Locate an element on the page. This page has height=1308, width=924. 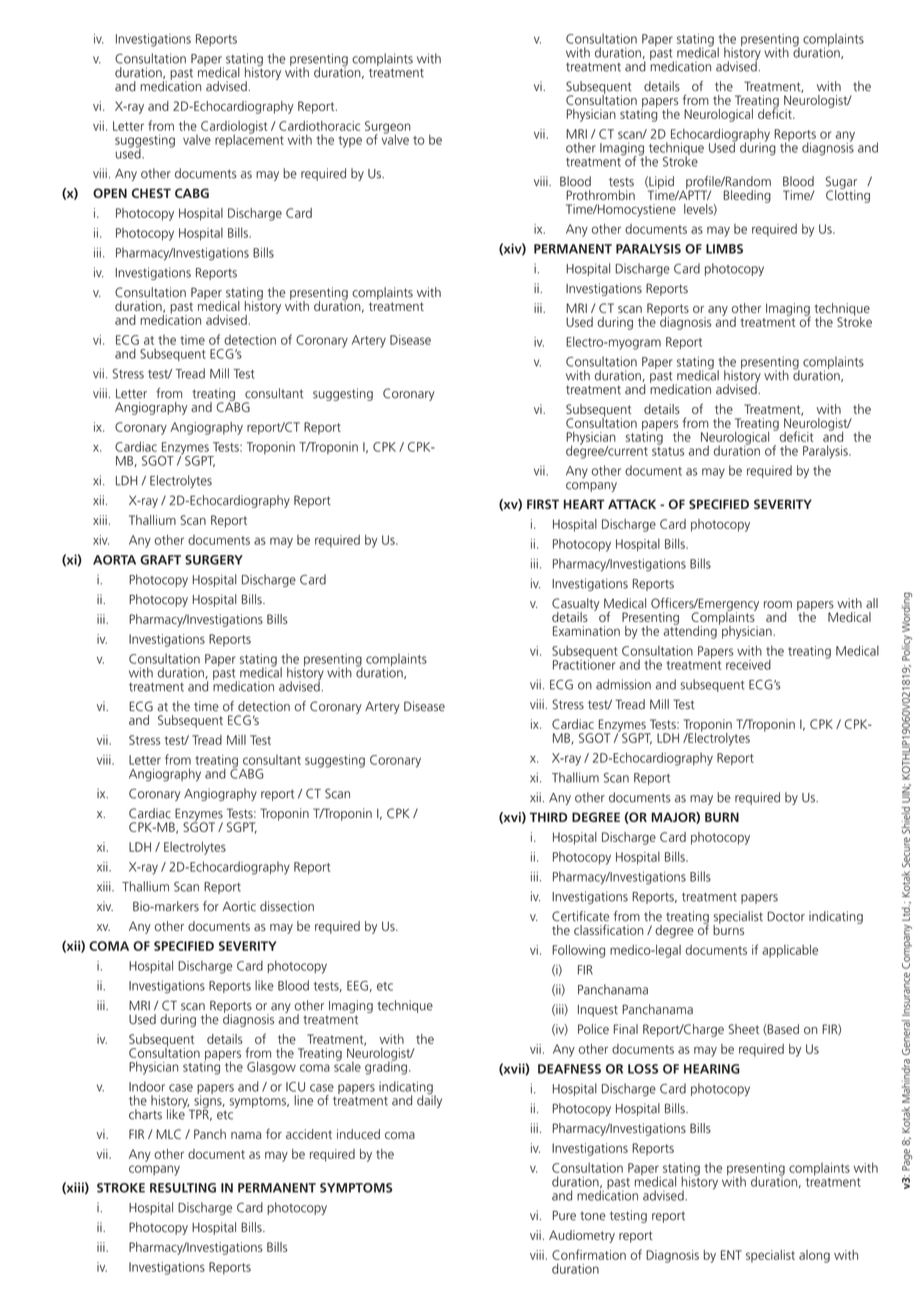
Bleeding is located at coordinates (747, 196).
